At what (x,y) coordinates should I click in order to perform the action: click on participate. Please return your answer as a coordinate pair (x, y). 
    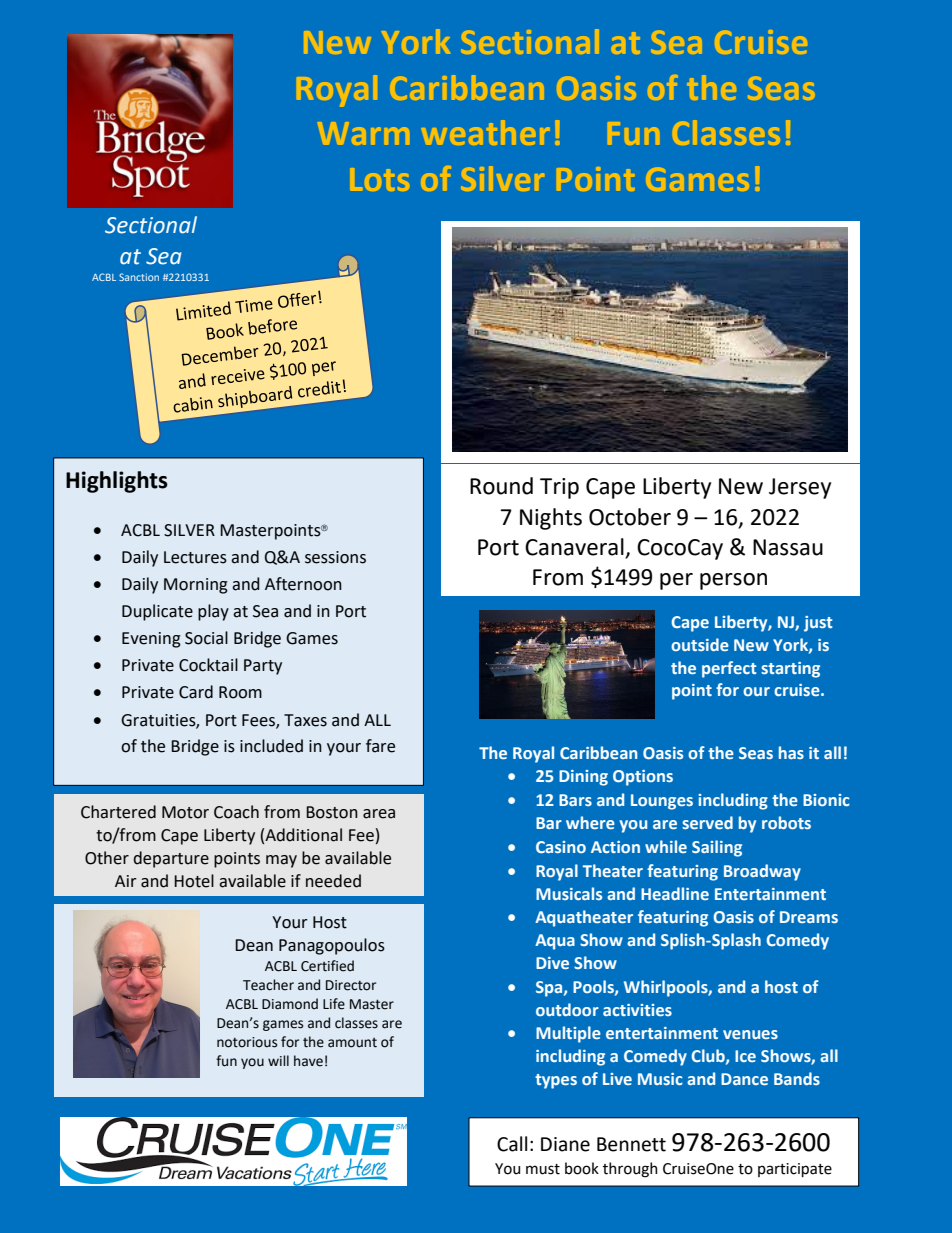
    Looking at the image, I should click on (795, 1170).
